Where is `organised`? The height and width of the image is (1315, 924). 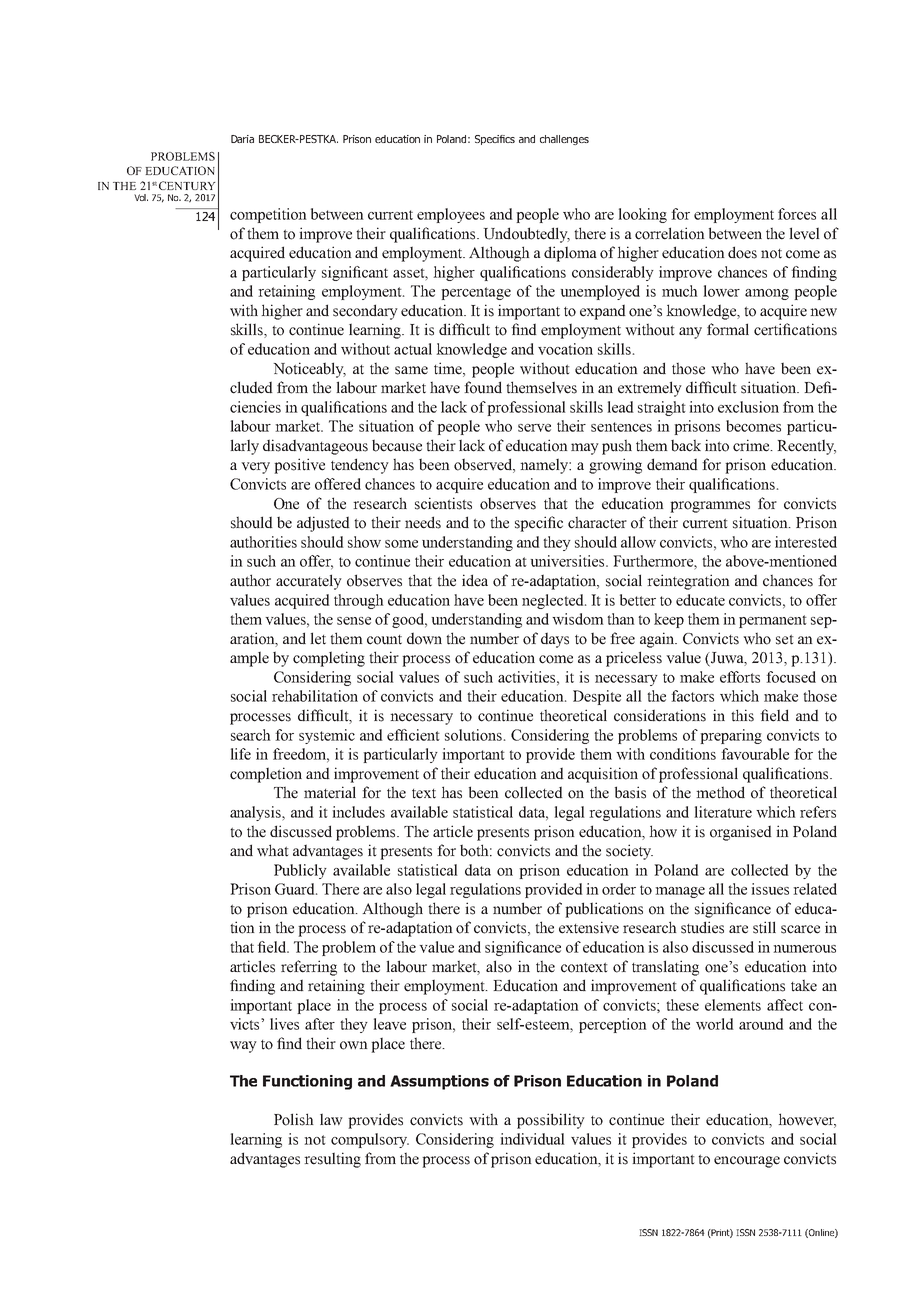
organised is located at coordinates (741, 833).
